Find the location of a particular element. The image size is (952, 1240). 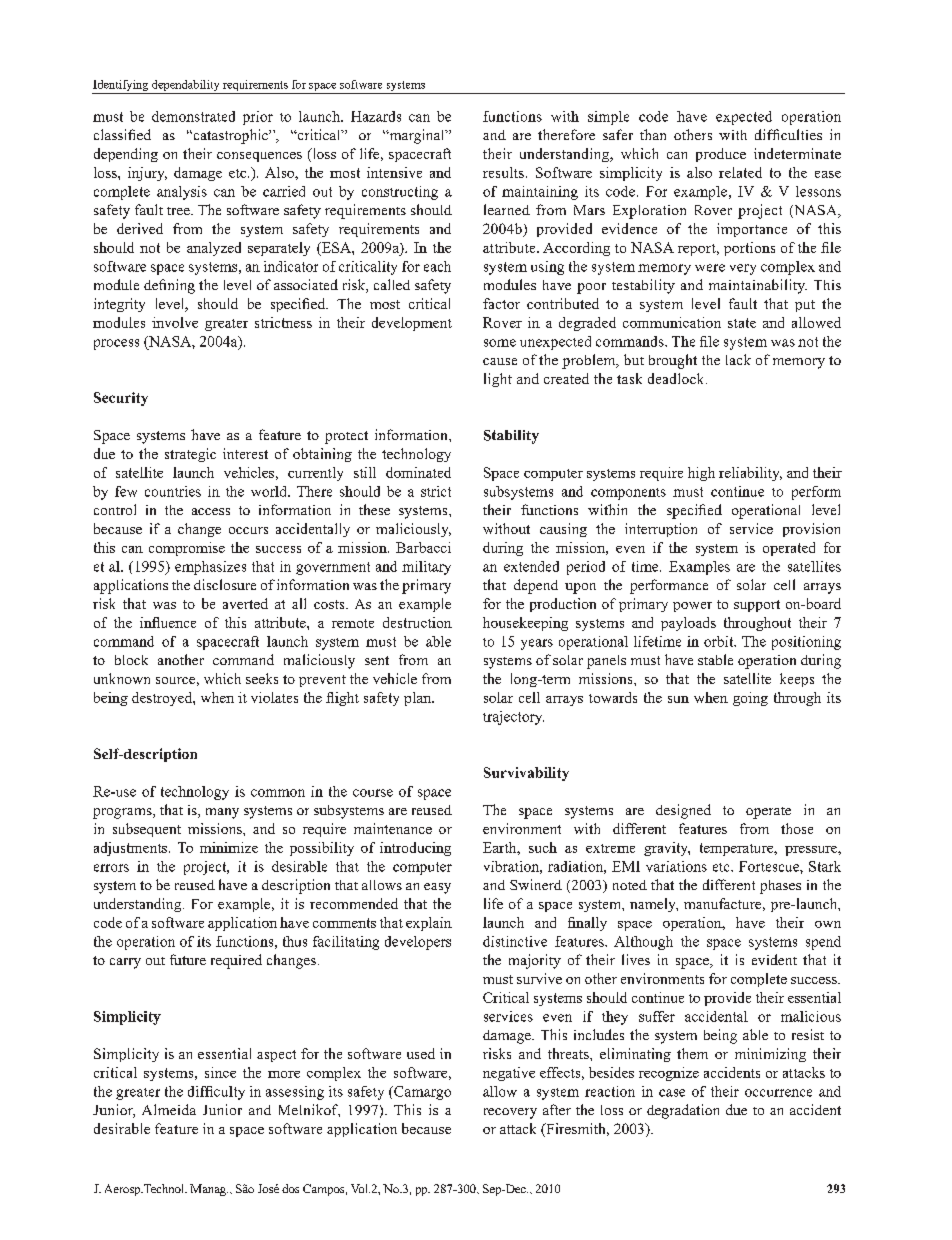

lack is located at coordinates (738, 359).
